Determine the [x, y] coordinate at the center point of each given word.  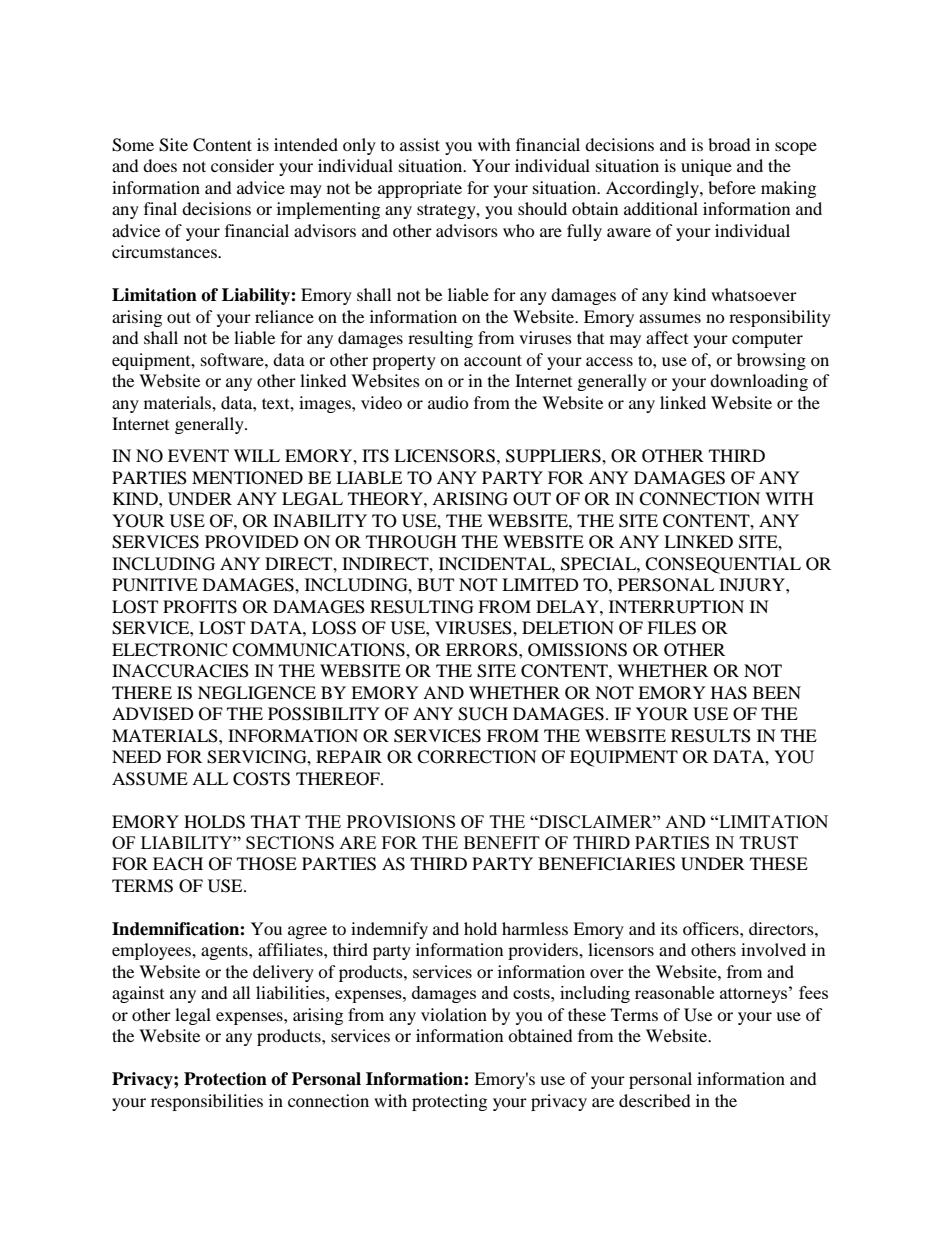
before [732, 187]
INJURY [753, 585]
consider [242, 165]
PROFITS [200, 607]
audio [448, 402]
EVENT [198, 455]
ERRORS [483, 650]
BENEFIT [502, 842]
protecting [449, 1102]
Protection [225, 1079]
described [655, 1100]
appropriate [420, 189]
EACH [178, 864]
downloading [759, 382]
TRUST [769, 842]
